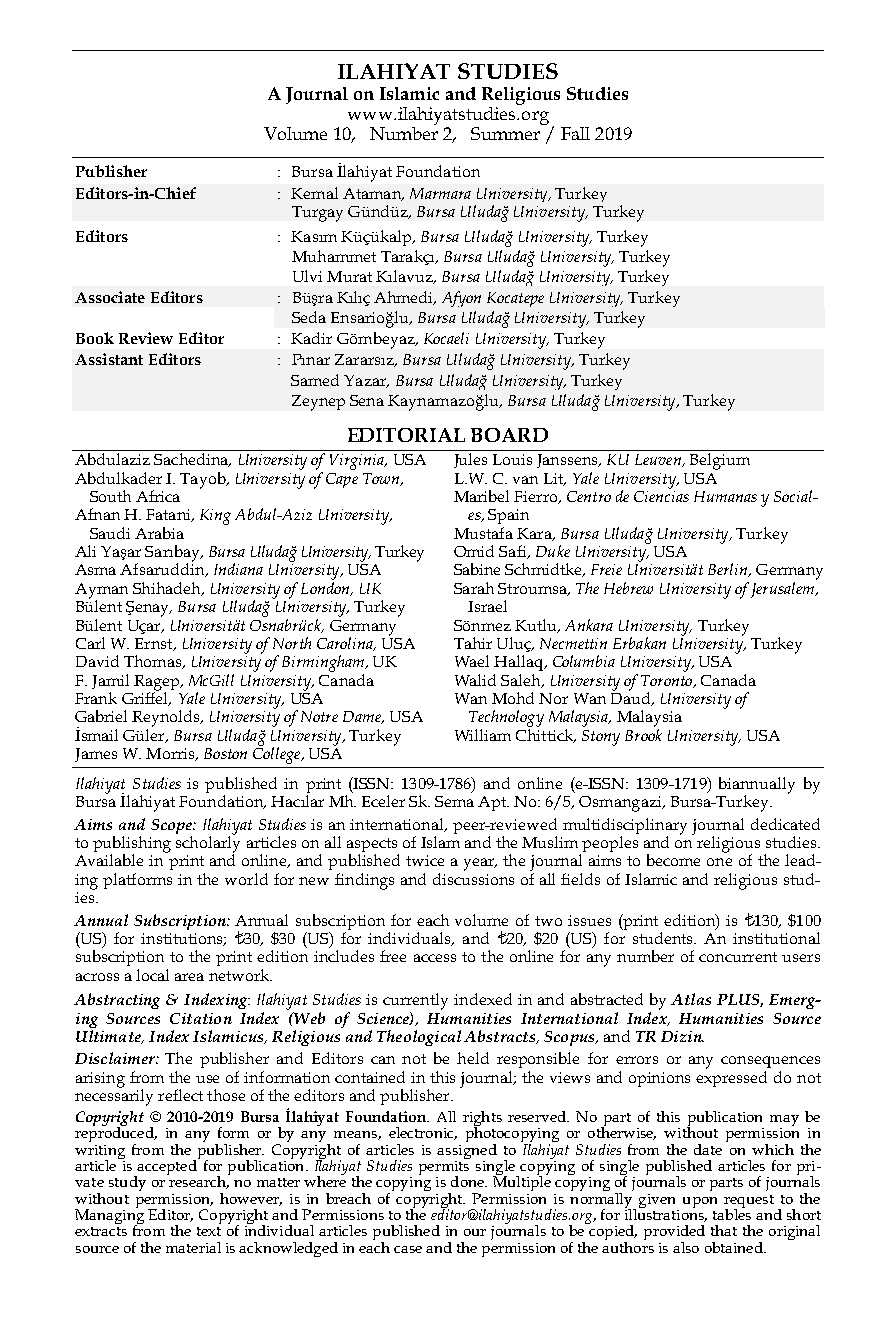 This page has height=1331, width=896. Describe the element at coordinates (314, 193) in the page. I see `Kemal` at that location.
